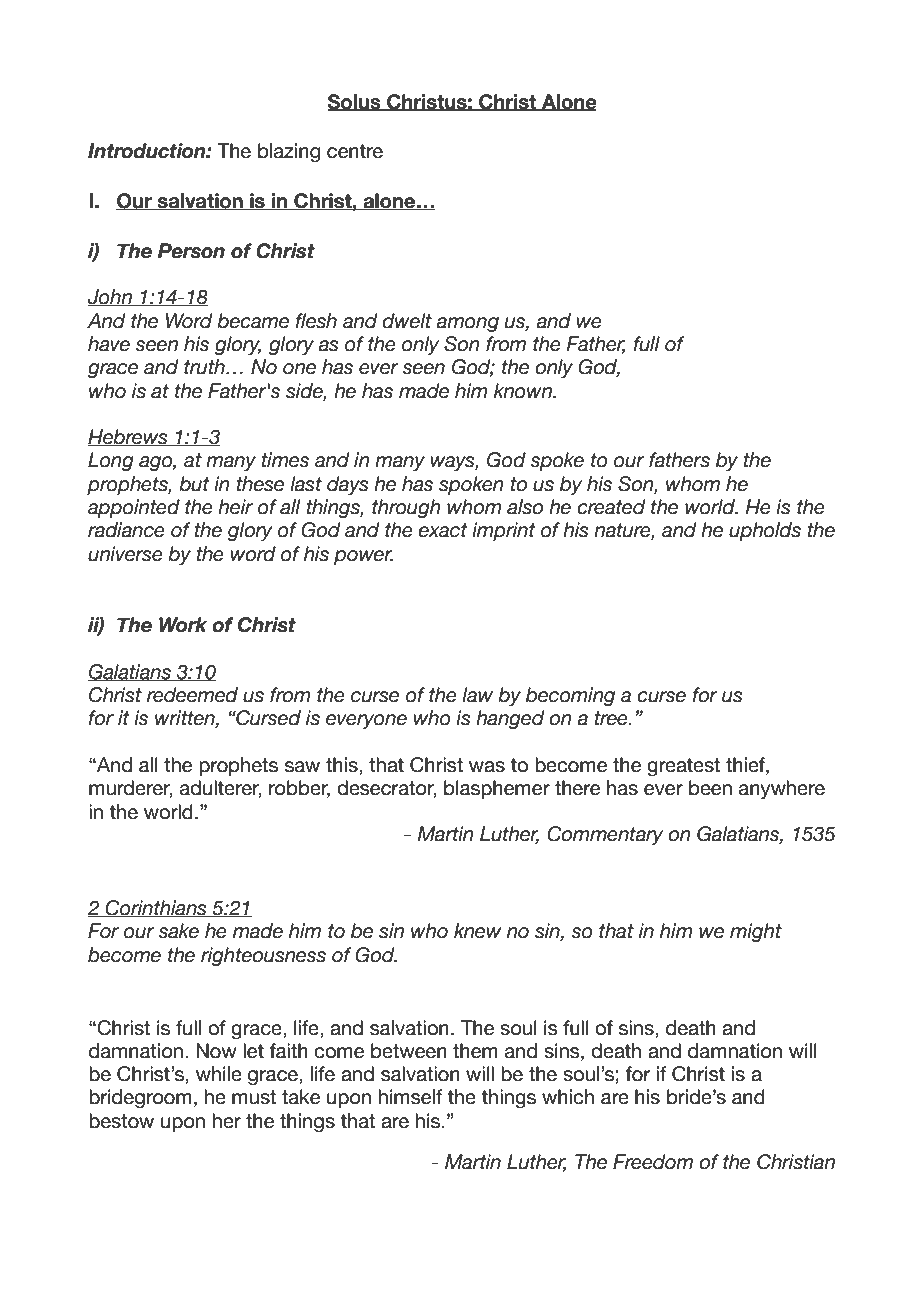 The image size is (924, 1308). What do you see at coordinates (477, 695) in the screenshot?
I see `law` at bounding box center [477, 695].
